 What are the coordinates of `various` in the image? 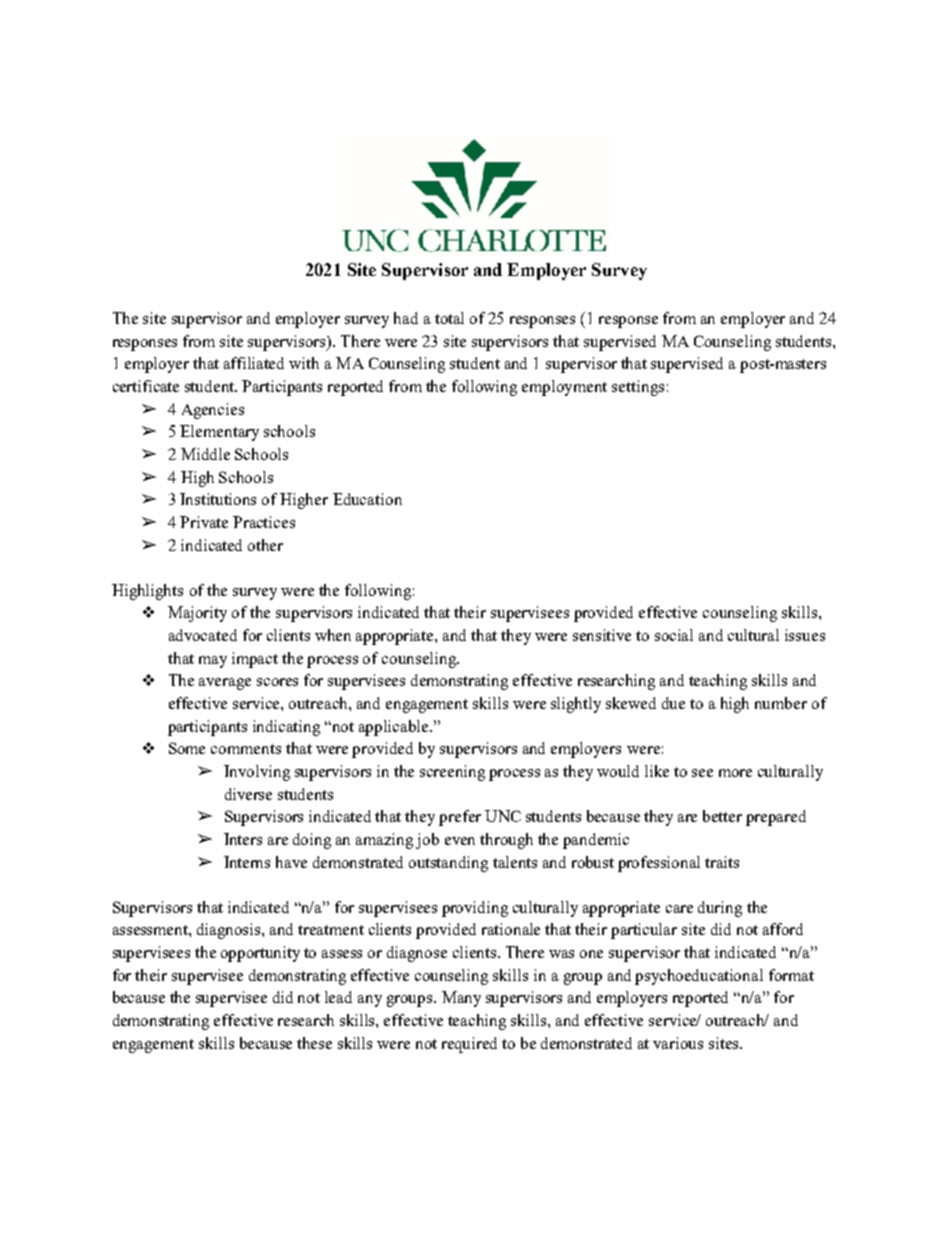 It's located at (678, 1043).
